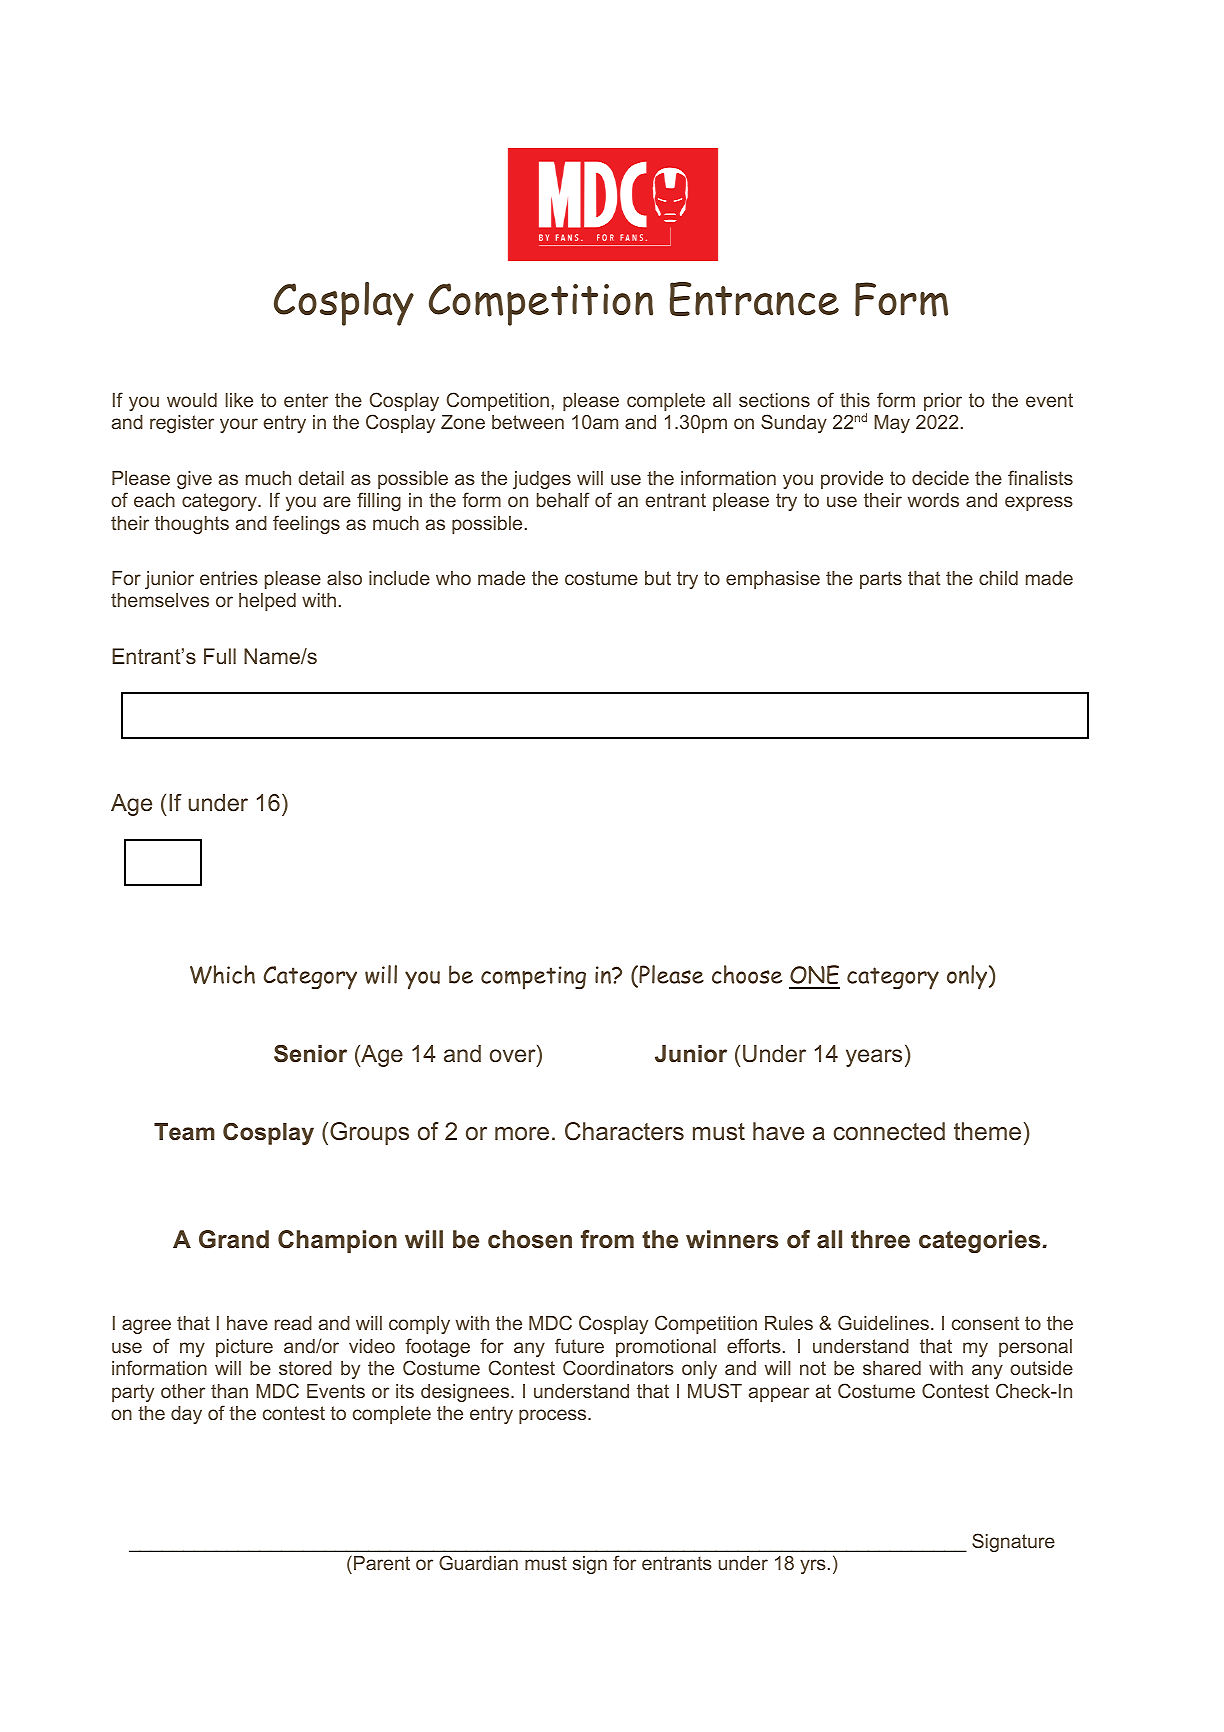  Describe the element at coordinates (874, 1058) in the screenshot. I see `years` at that location.
